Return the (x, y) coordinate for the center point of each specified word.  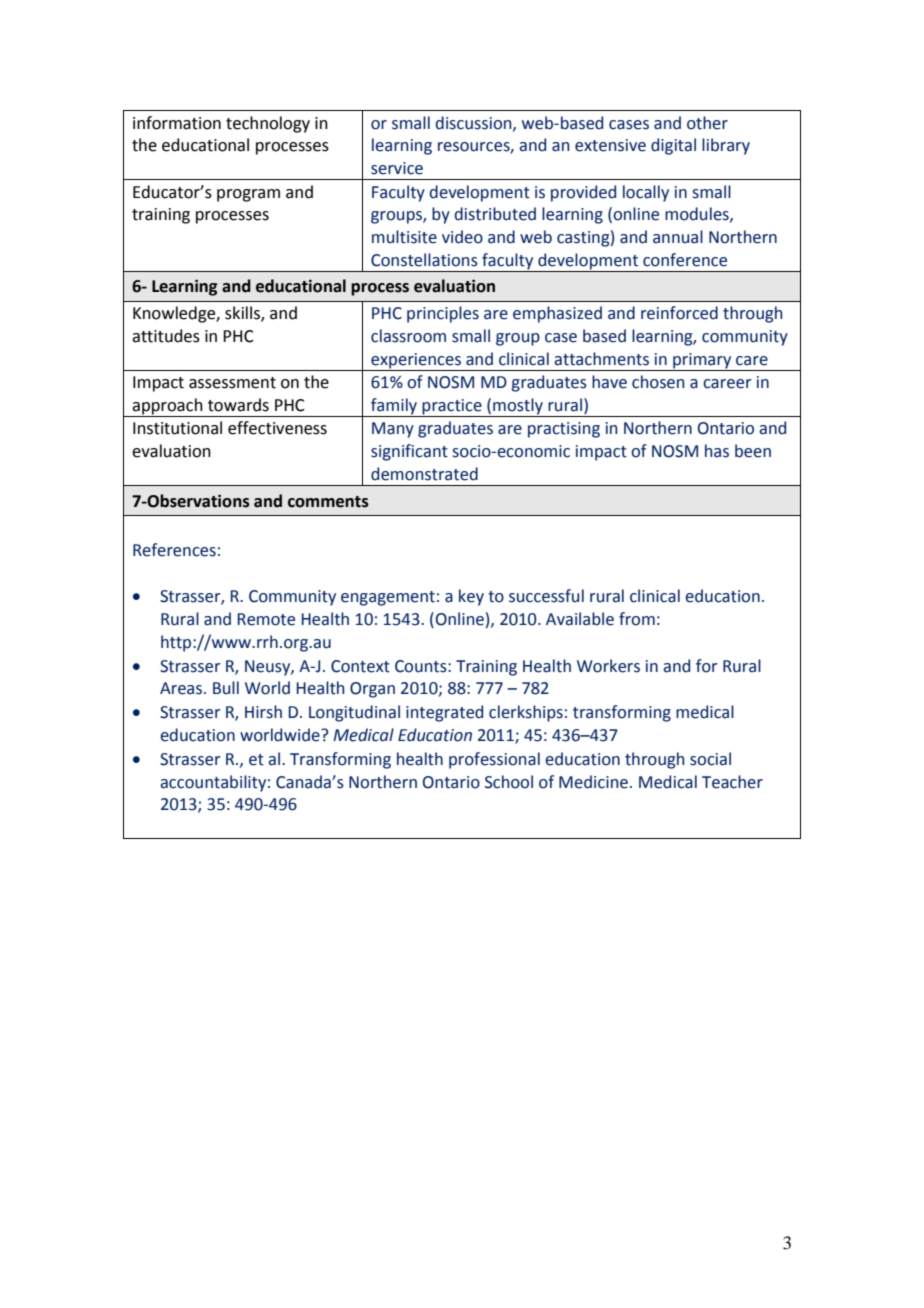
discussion (475, 123)
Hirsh (263, 712)
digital (673, 146)
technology (268, 124)
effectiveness (277, 428)
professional (494, 760)
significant (409, 452)
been (753, 451)
